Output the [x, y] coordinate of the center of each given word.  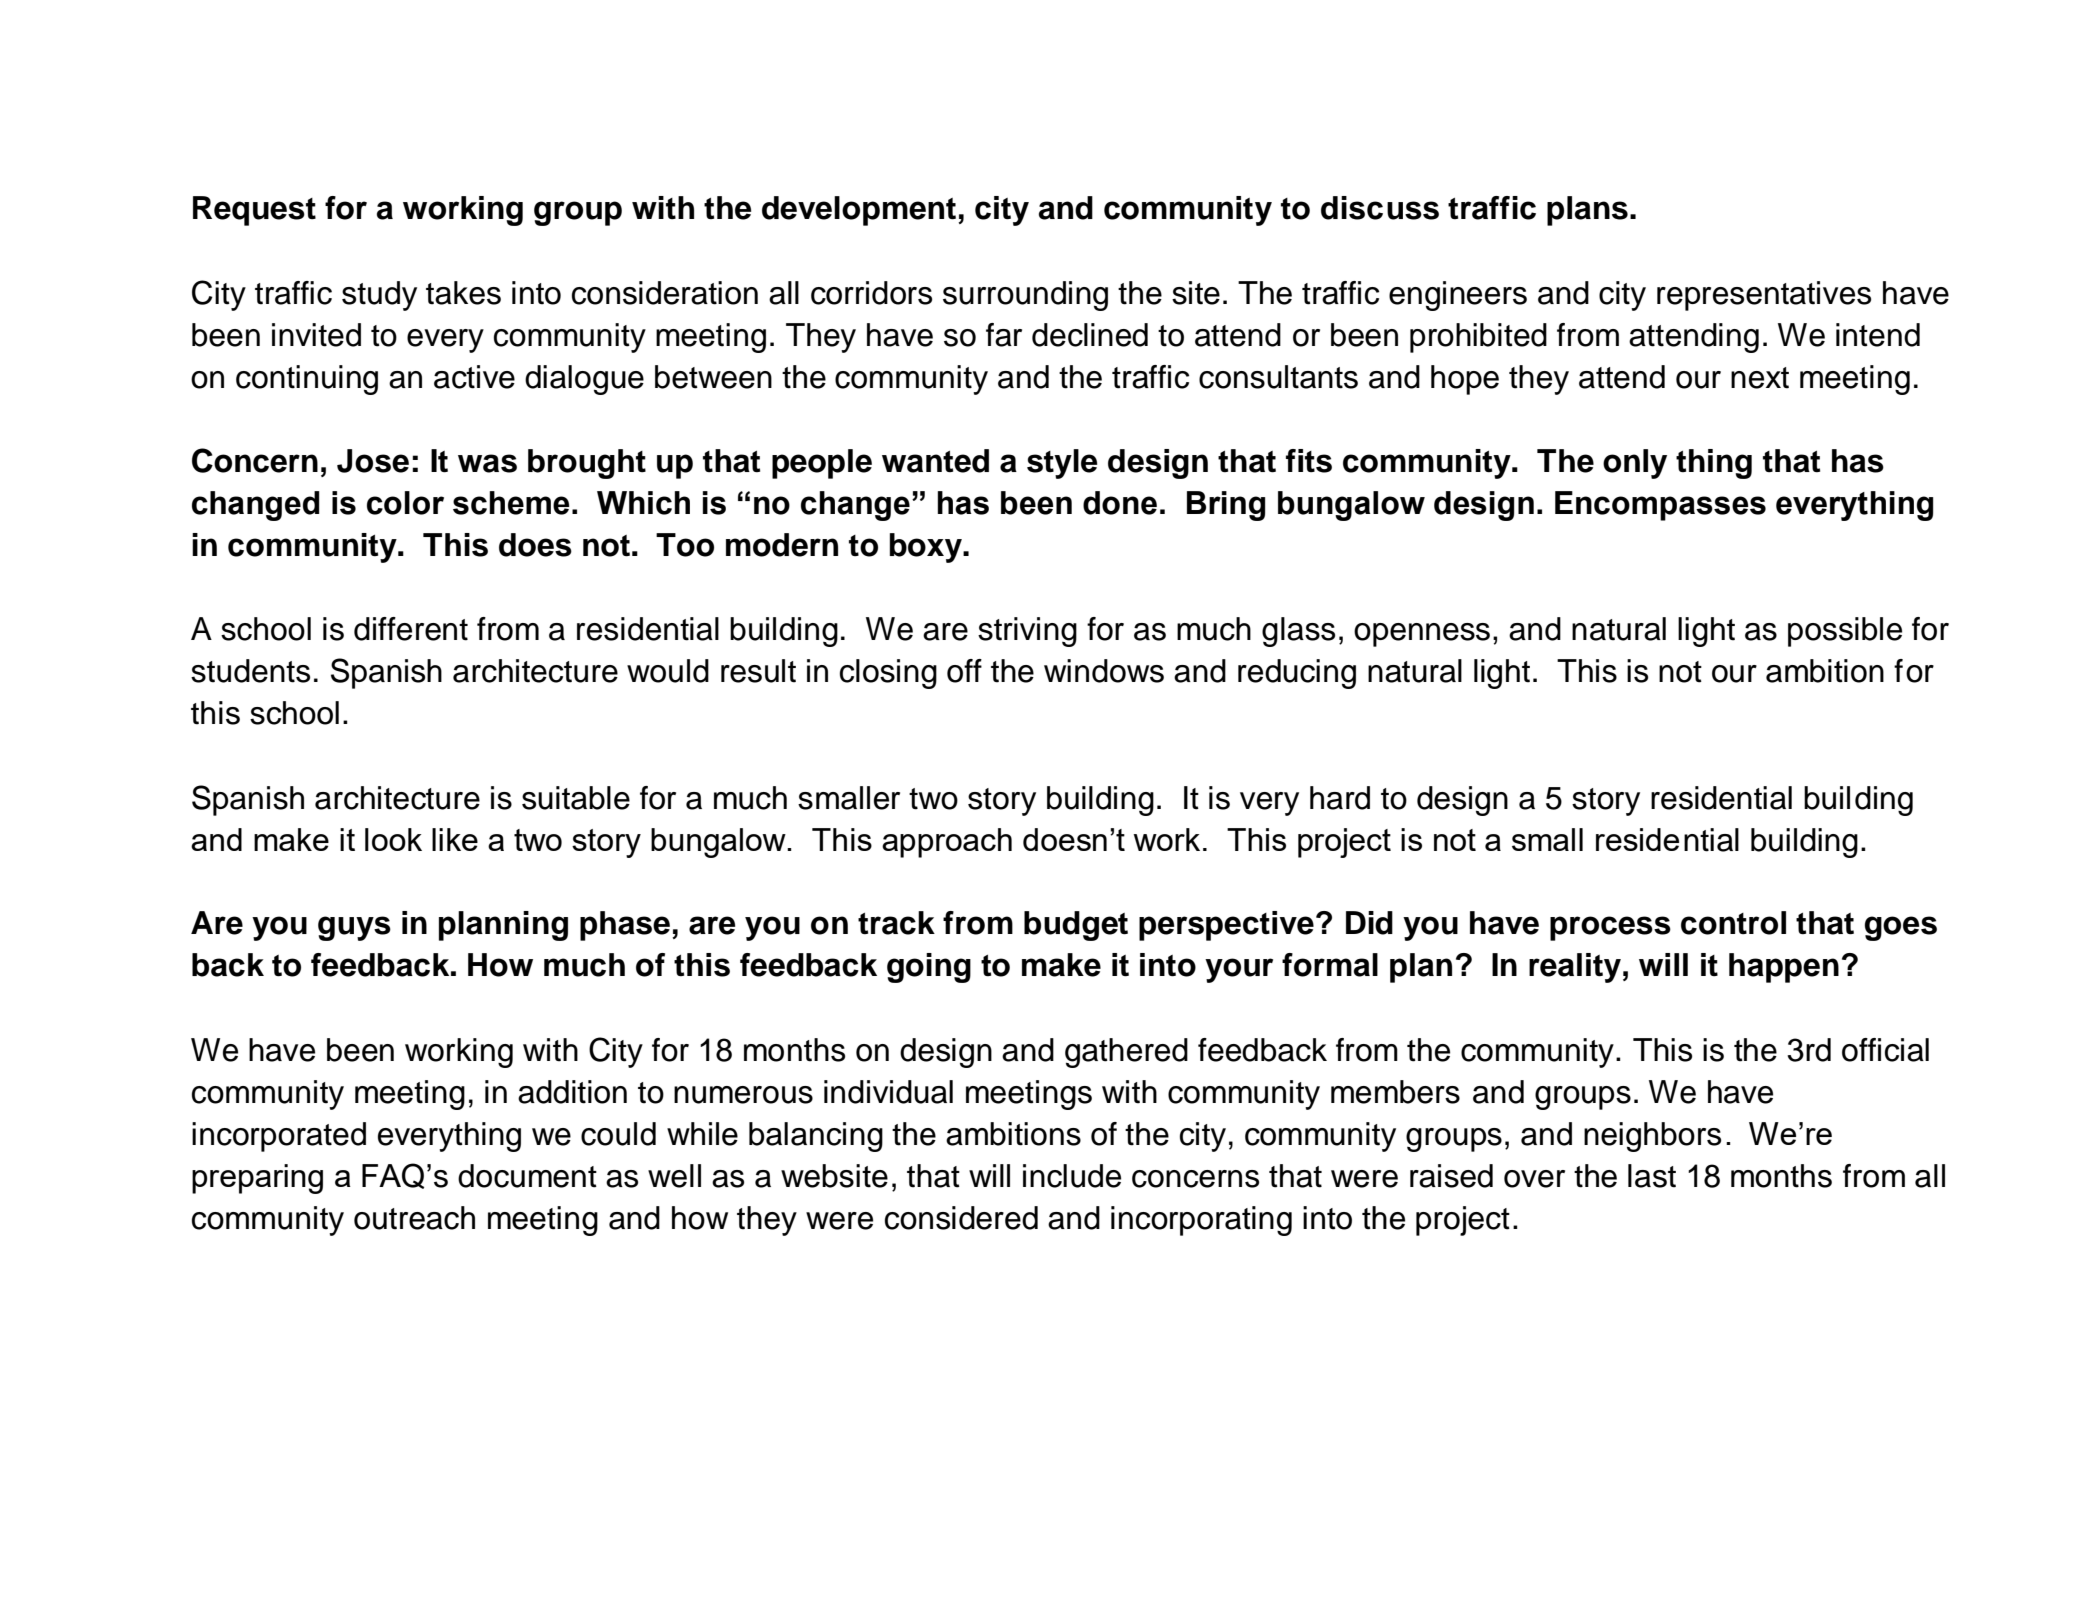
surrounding [1025, 296]
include [1072, 1176]
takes [463, 293]
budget [1076, 926]
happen [1784, 968]
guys [354, 928]
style [1062, 464]
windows [1104, 671]
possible [1845, 632]
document [527, 1176]
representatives [1764, 296]
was [487, 463]
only [1635, 464]
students [250, 671]
